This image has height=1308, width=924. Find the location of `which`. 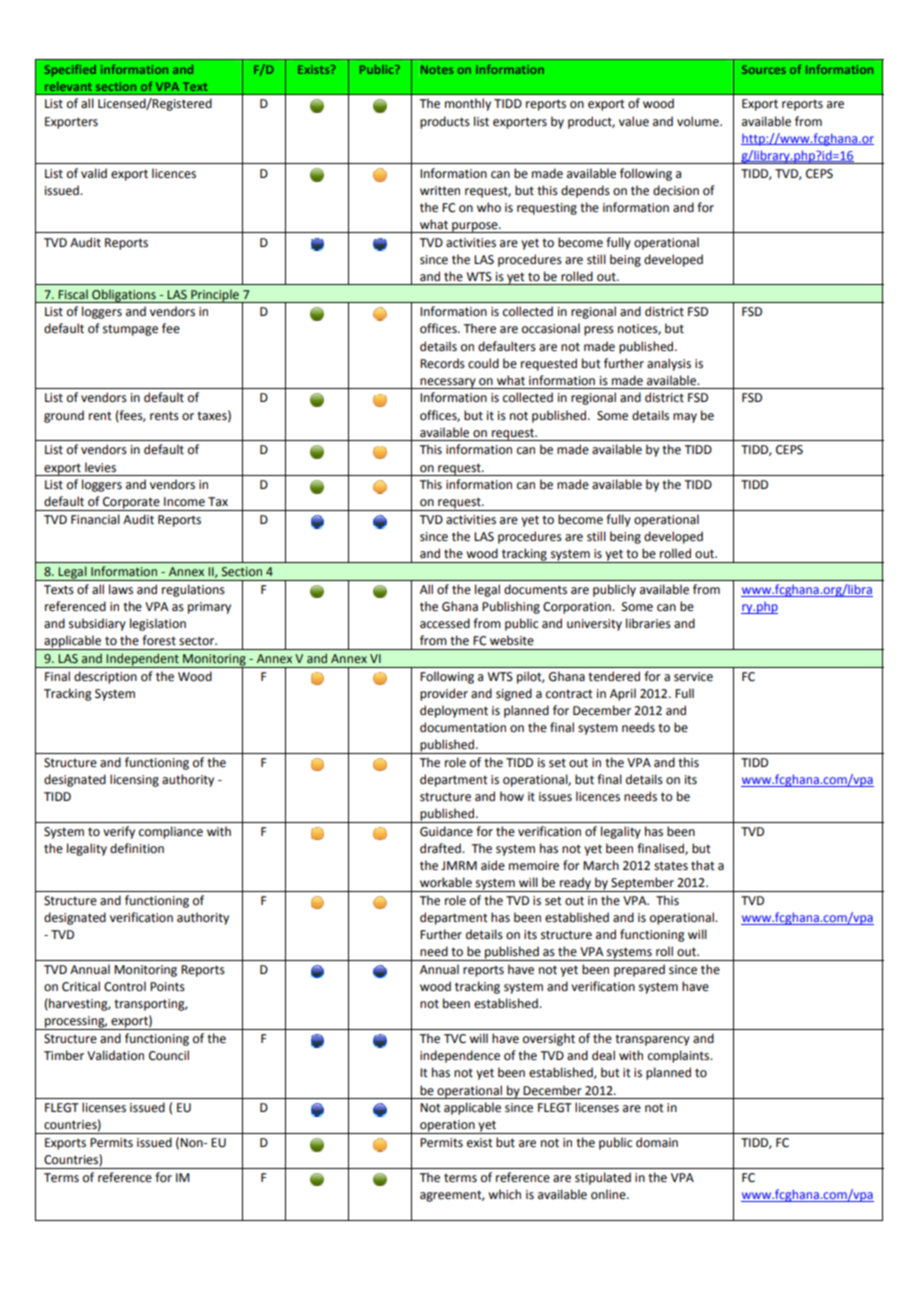

which is located at coordinates (504, 1194).
